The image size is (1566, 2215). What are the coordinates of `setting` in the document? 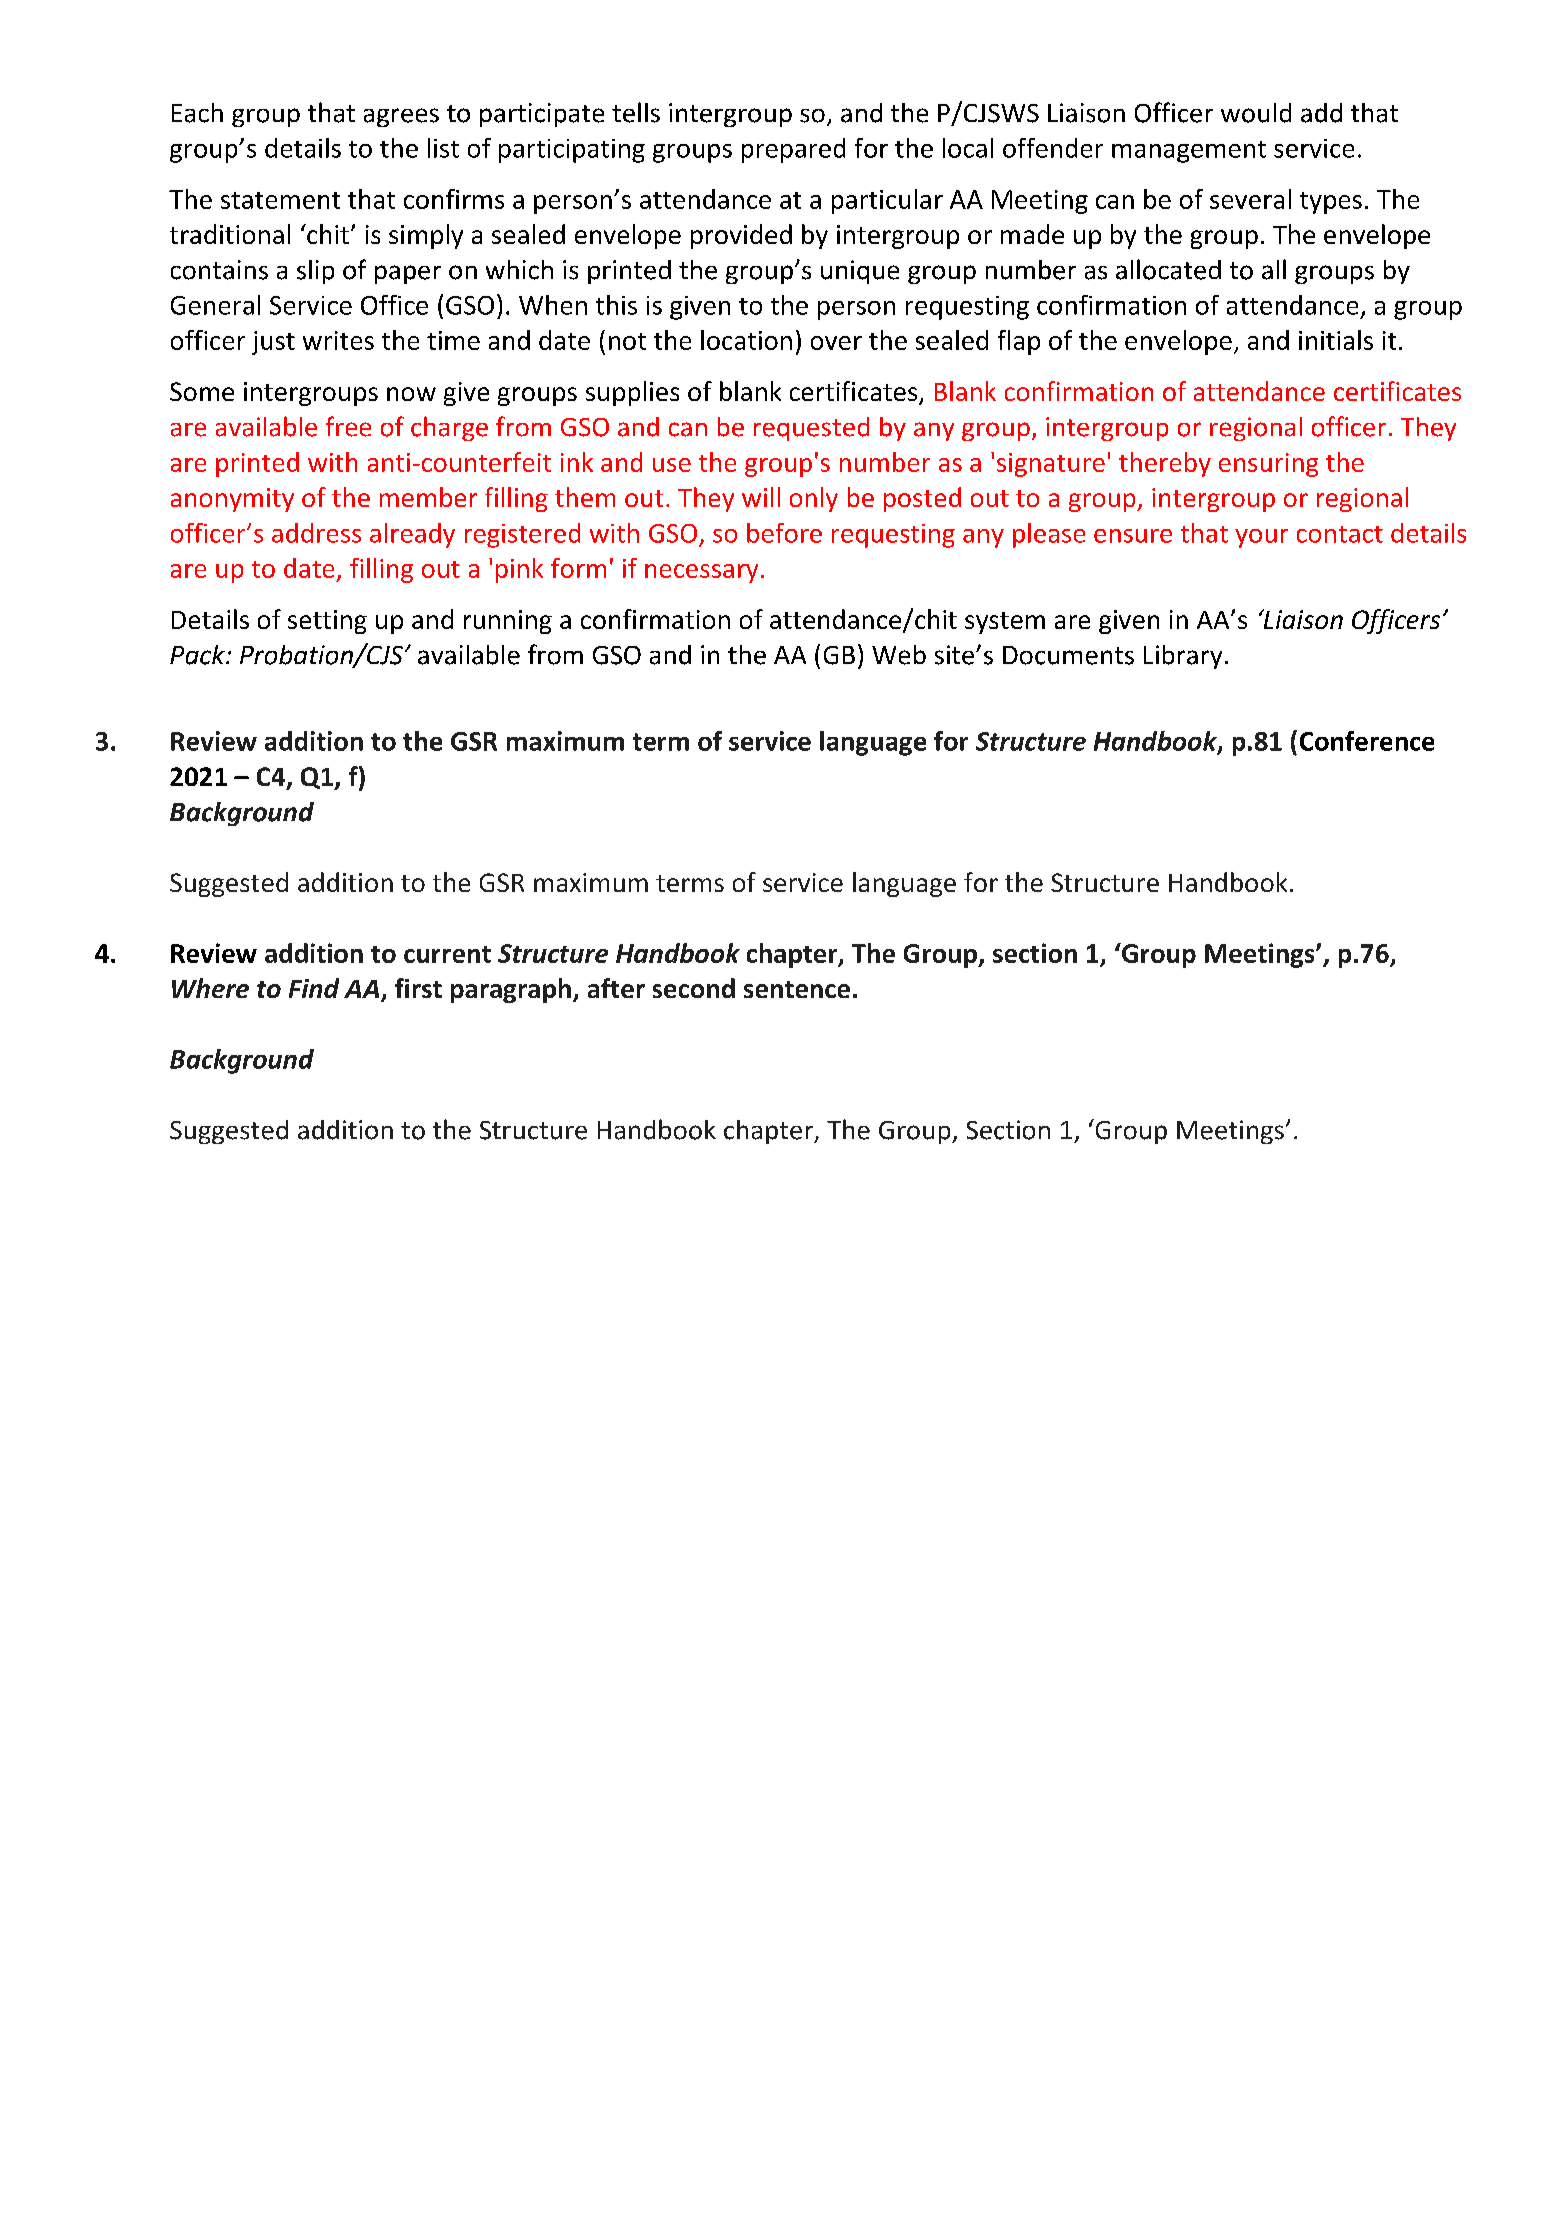 It's located at (327, 622).
